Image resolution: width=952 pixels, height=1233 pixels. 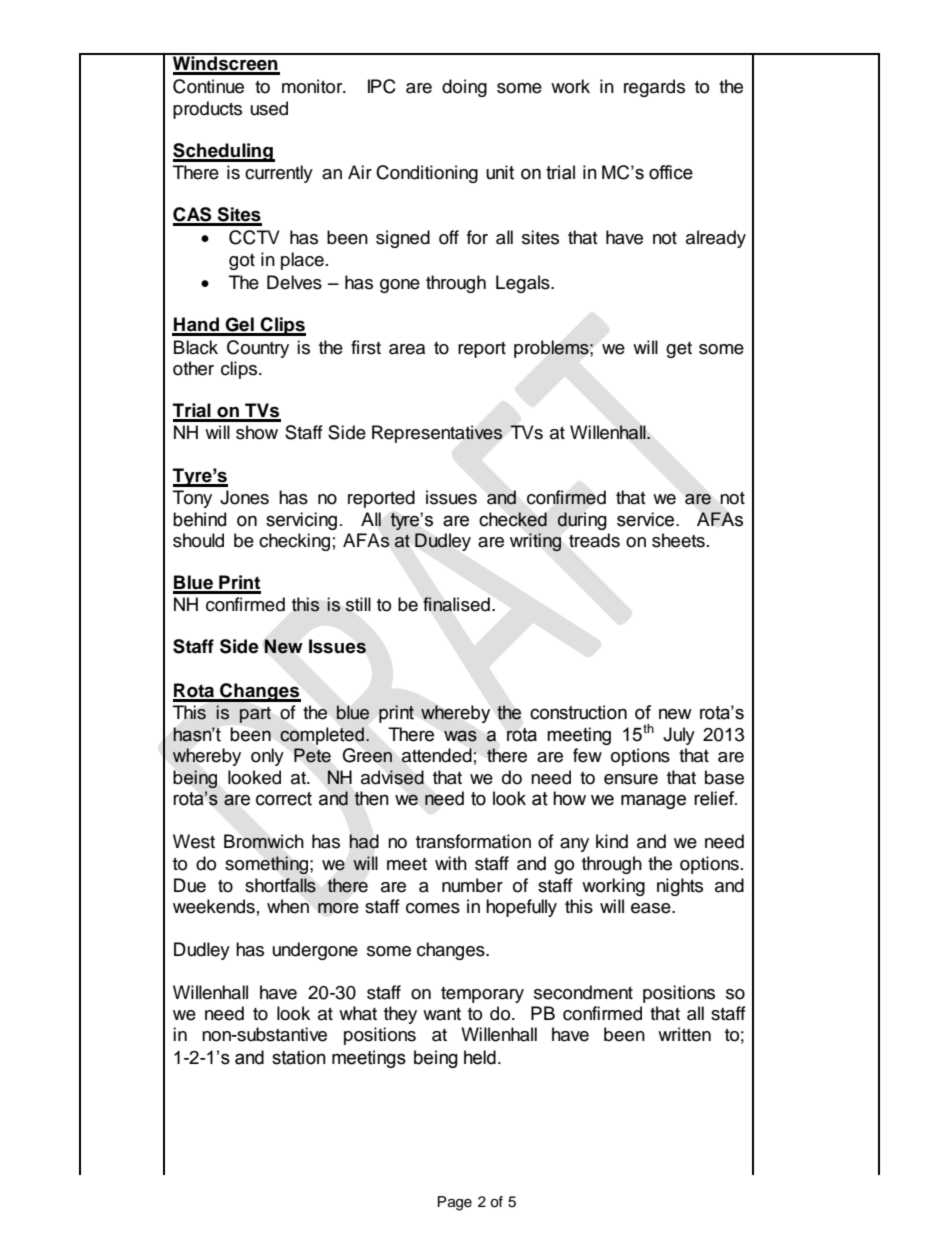 What do you see at coordinates (455, 1203) in the screenshot?
I see `Page` at bounding box center [455, 1203].
